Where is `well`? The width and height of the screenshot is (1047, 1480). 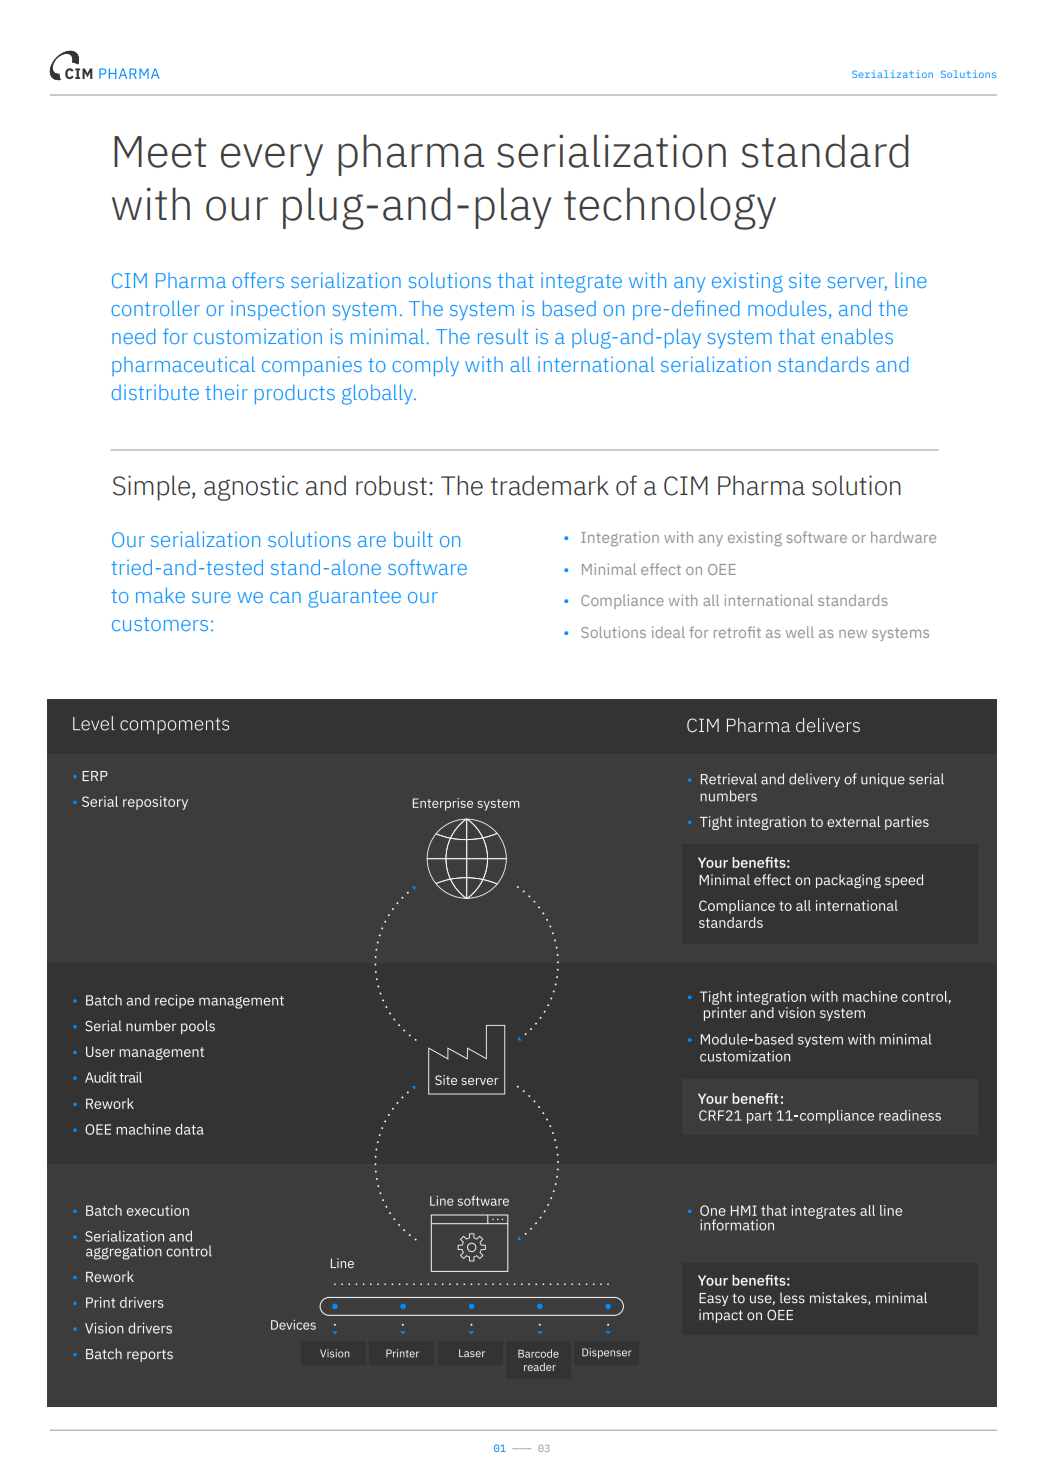 well is located at coordinates (800, 632).
